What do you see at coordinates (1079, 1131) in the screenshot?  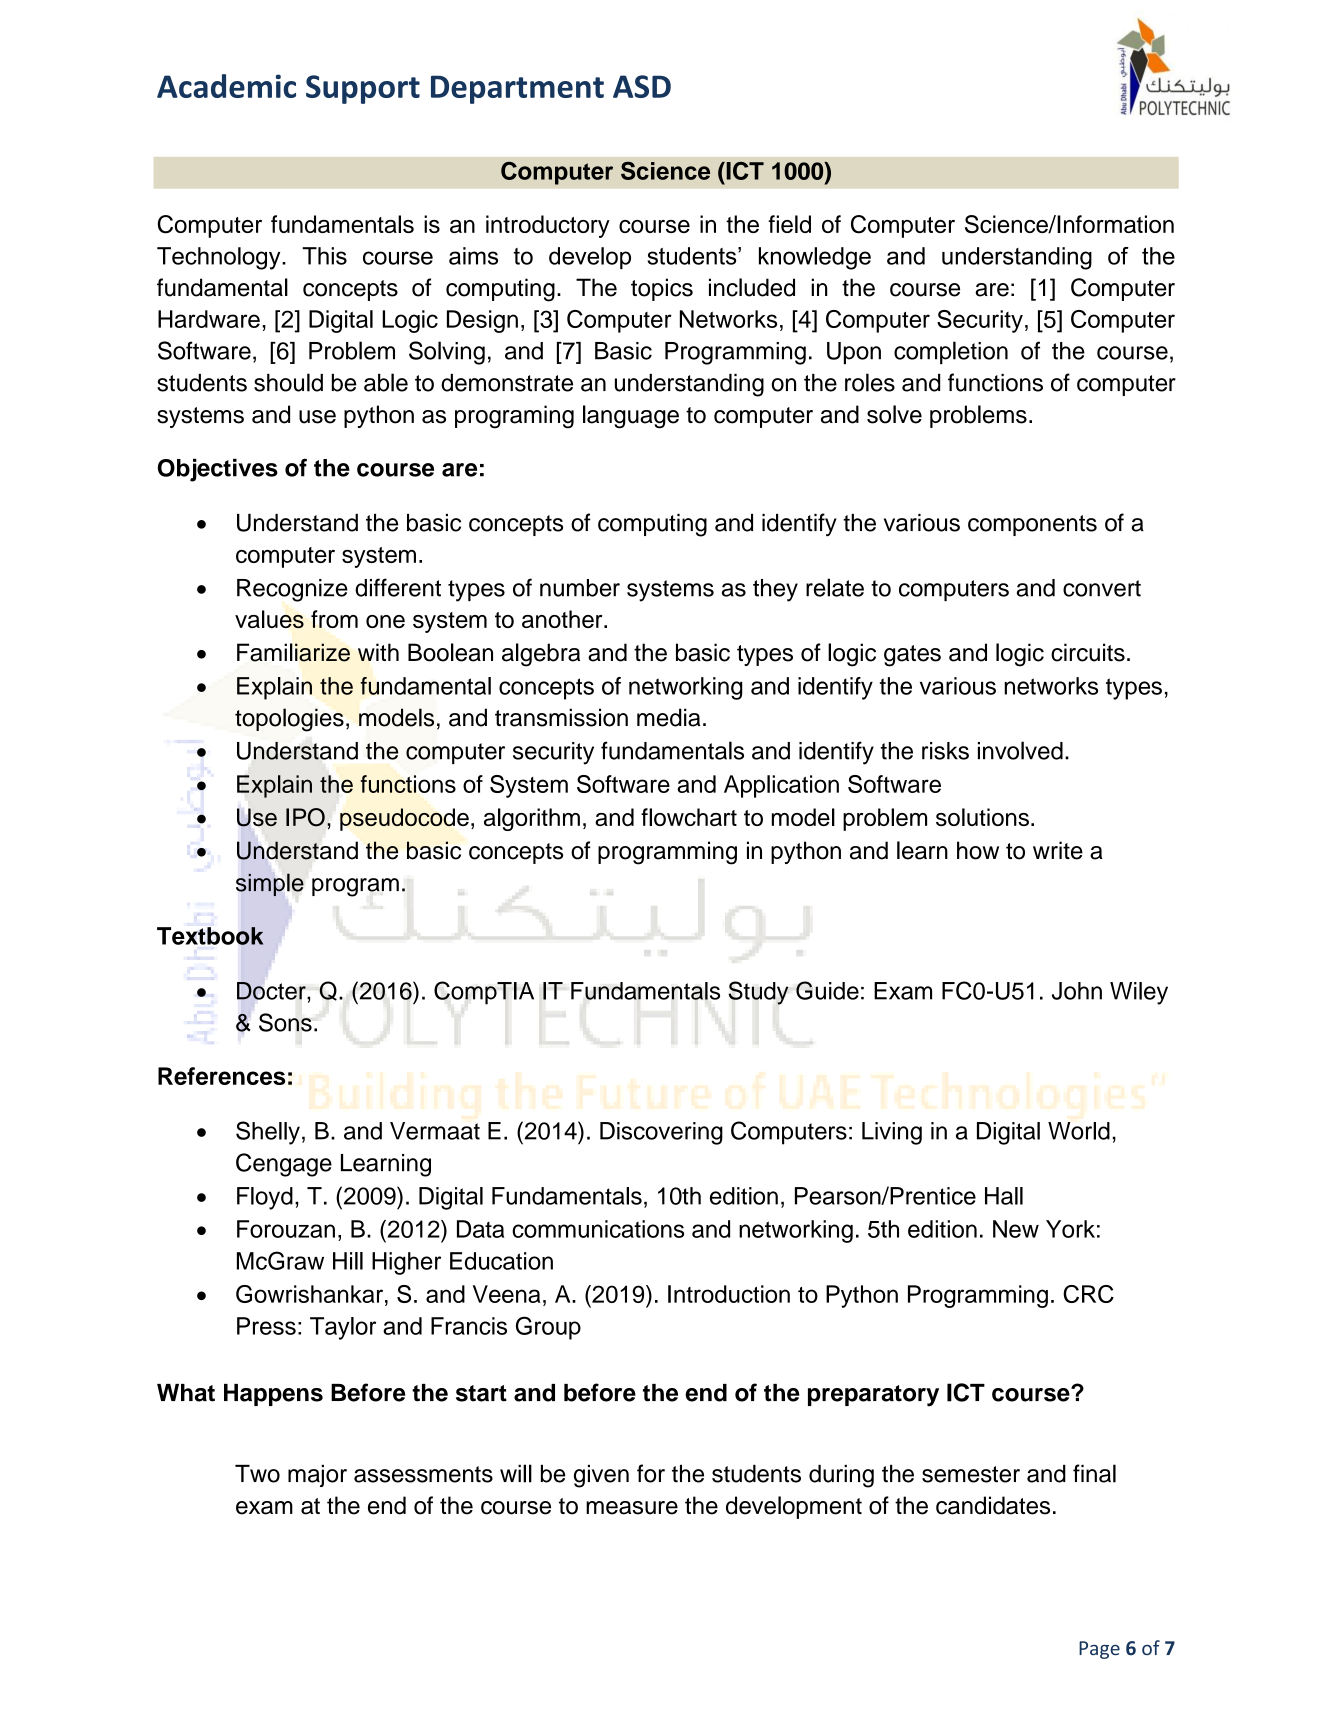 I see `World` at bounding box center [1079, 1131].
